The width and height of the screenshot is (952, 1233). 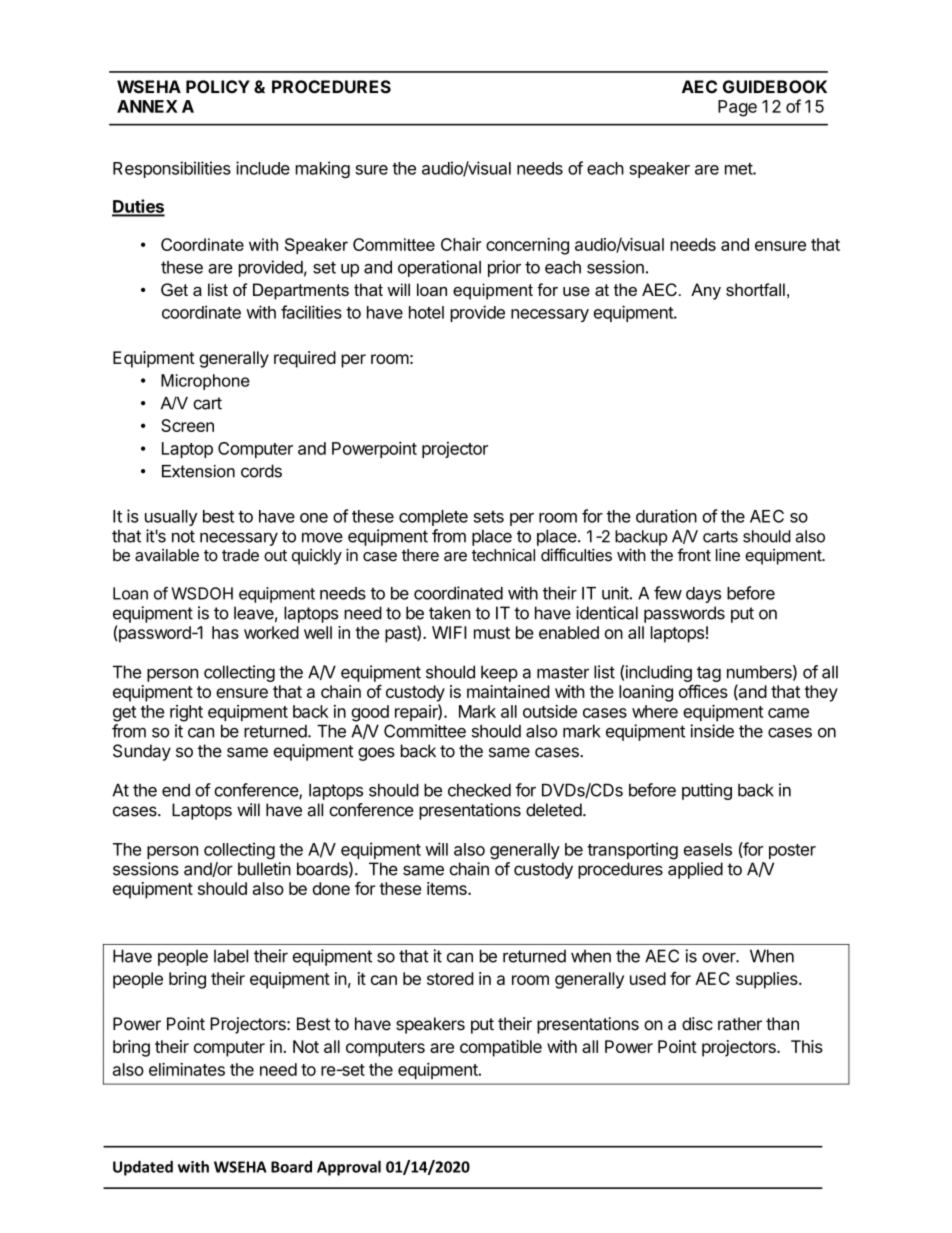 What do you see at coordinates (218, 87) in the screenshot?
I see `POLICY` at bounding box center [218, 87].
